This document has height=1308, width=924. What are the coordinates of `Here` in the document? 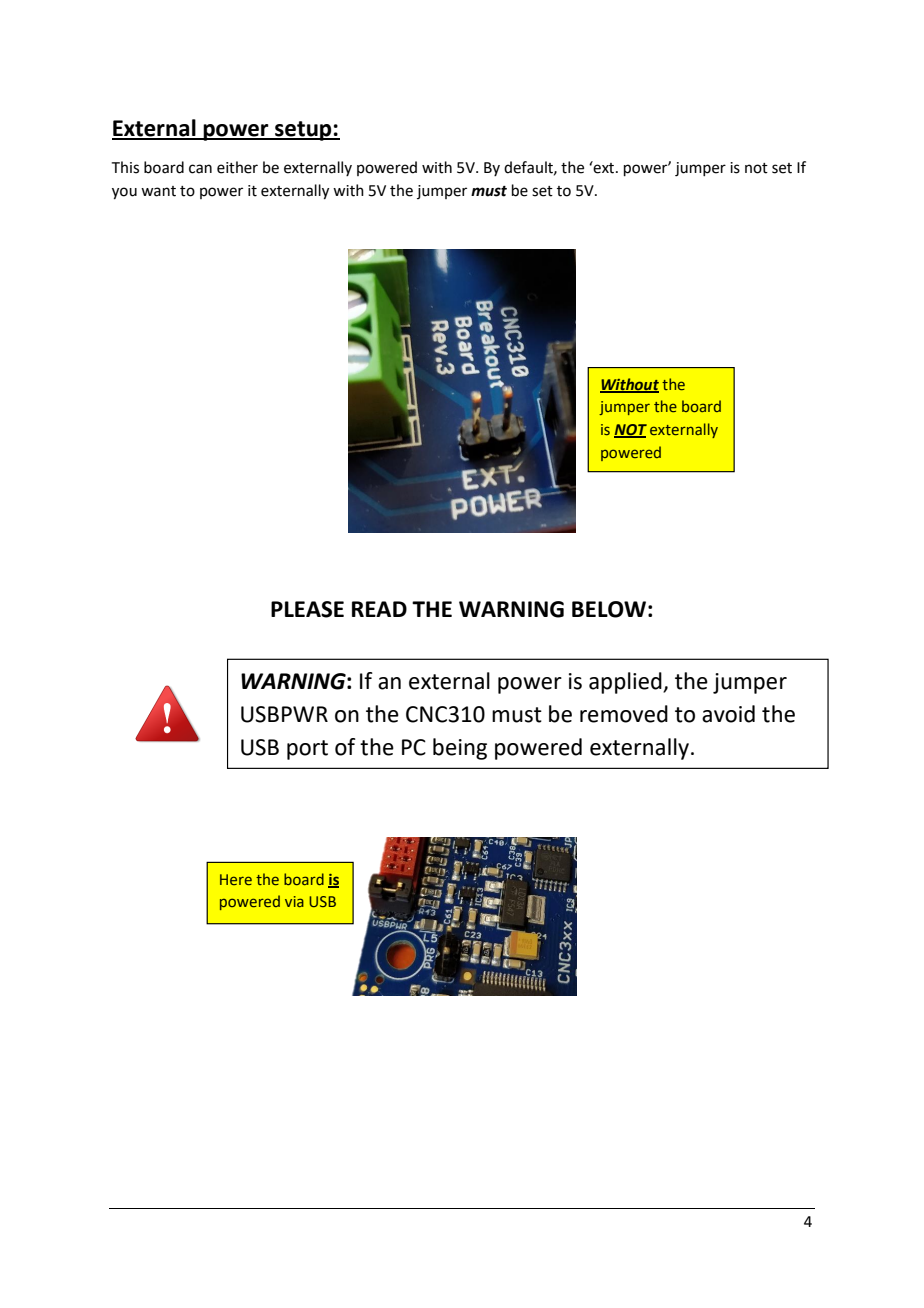 It's located at (236, 879).
